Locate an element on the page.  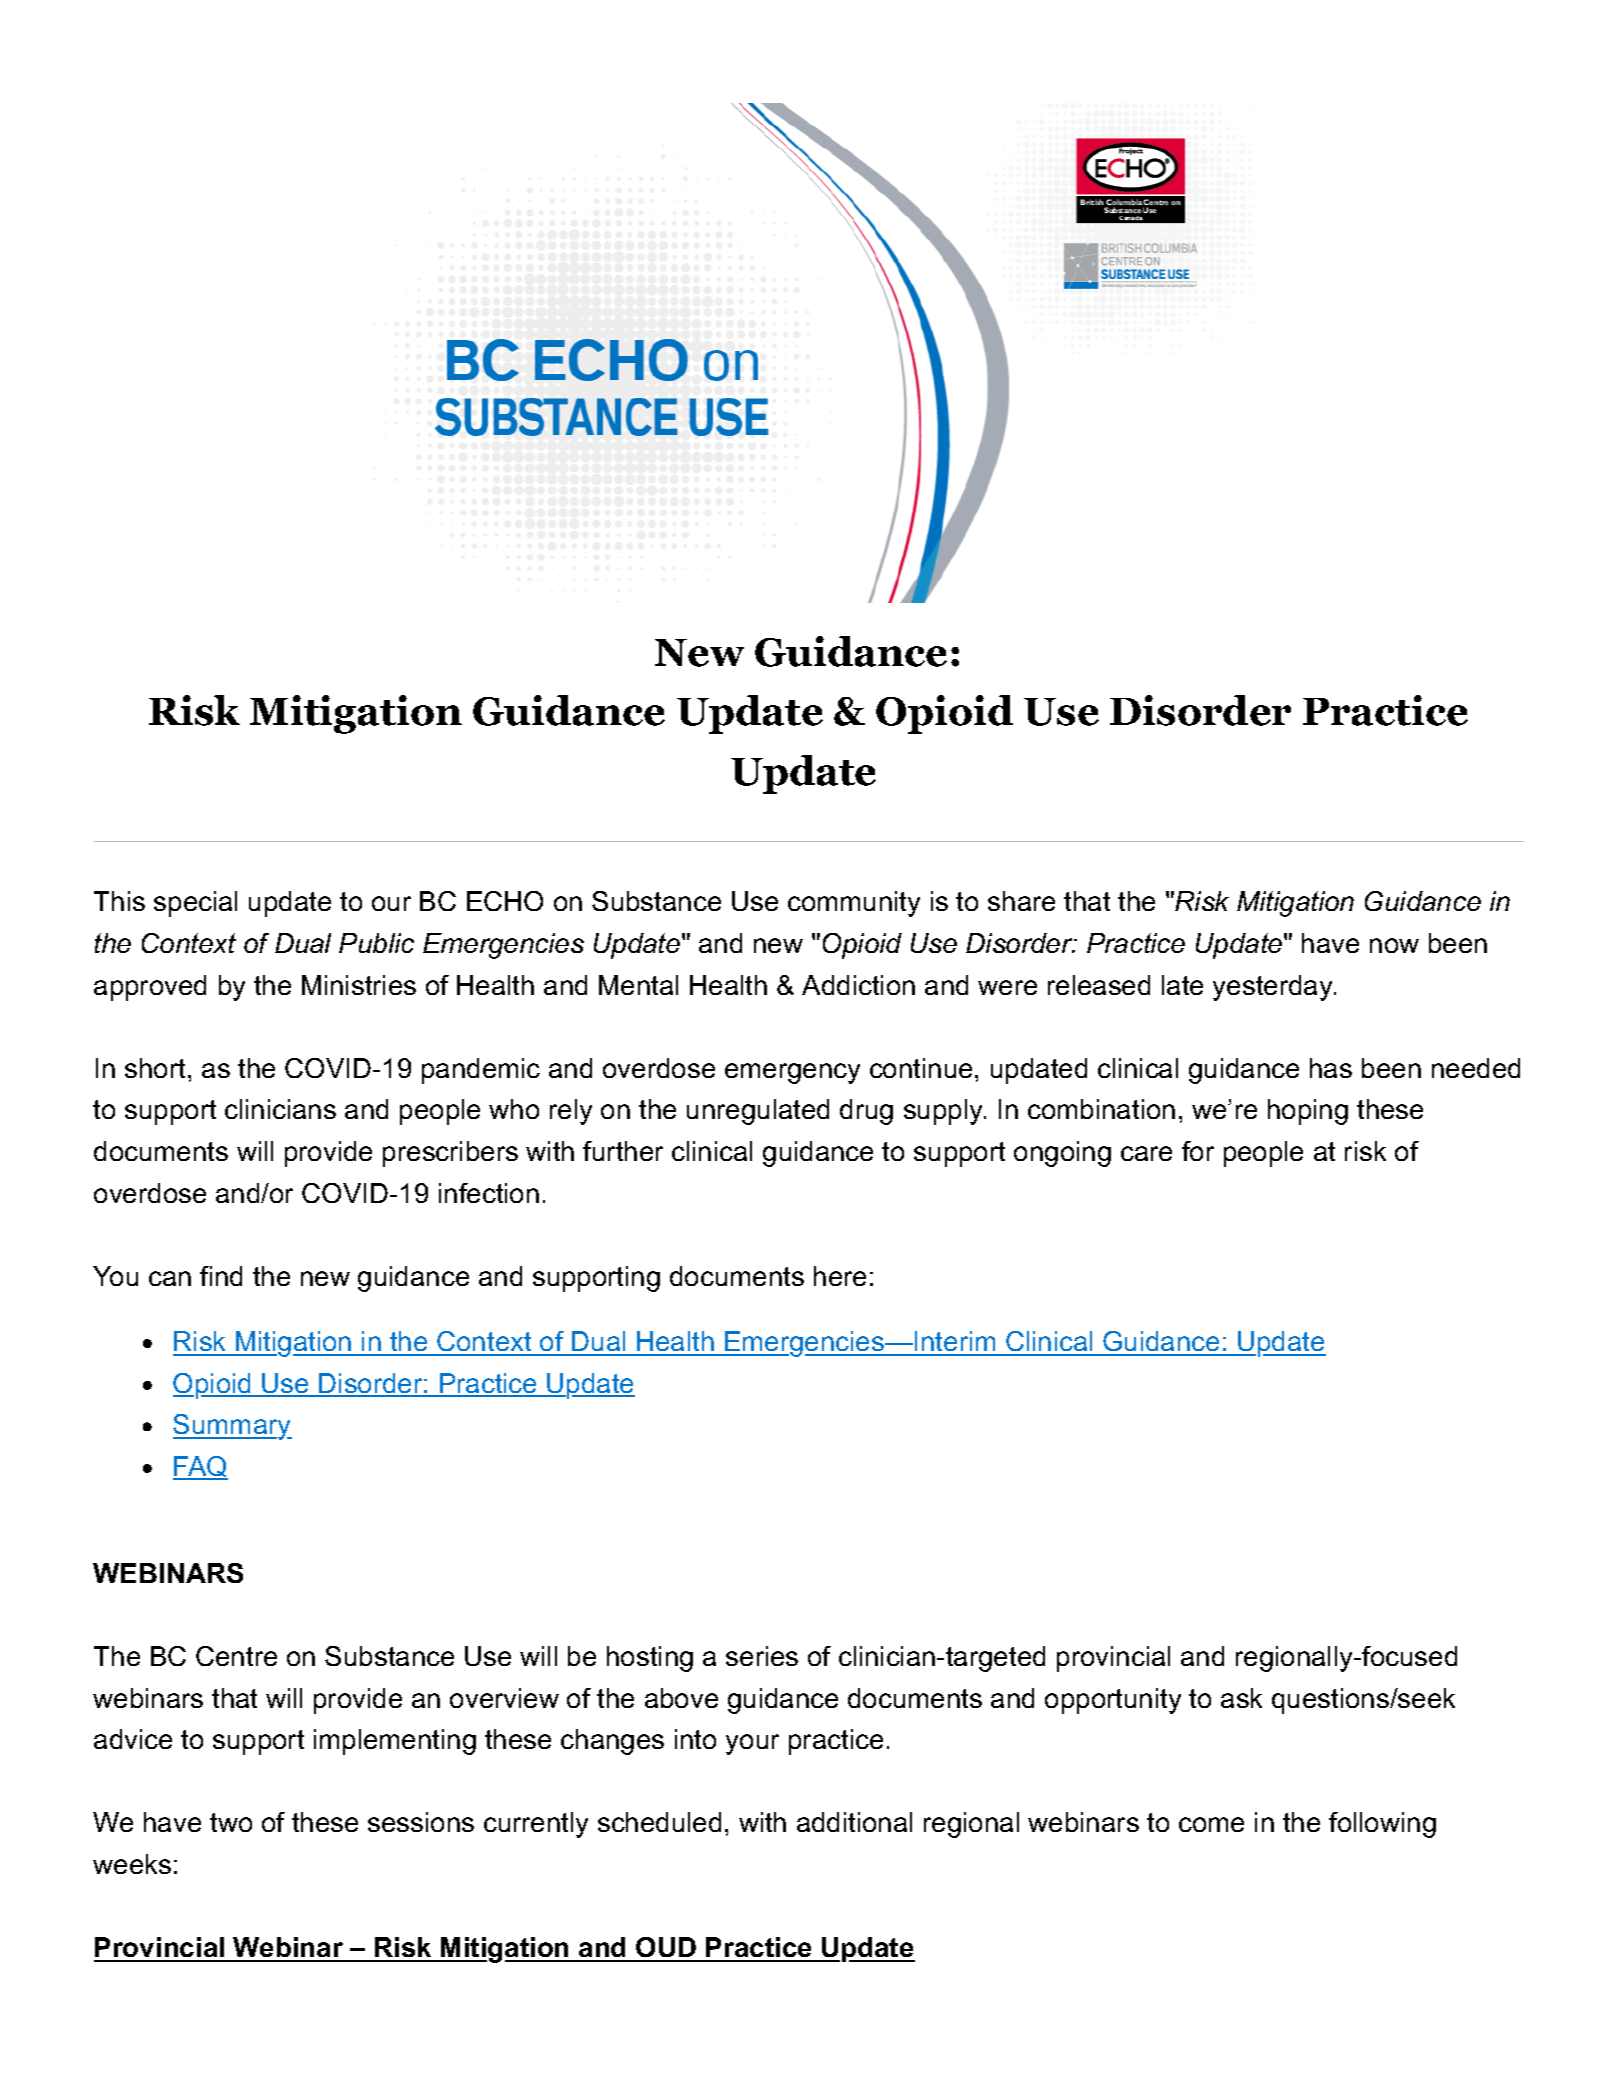
community is located at coordinates (854, 904).
